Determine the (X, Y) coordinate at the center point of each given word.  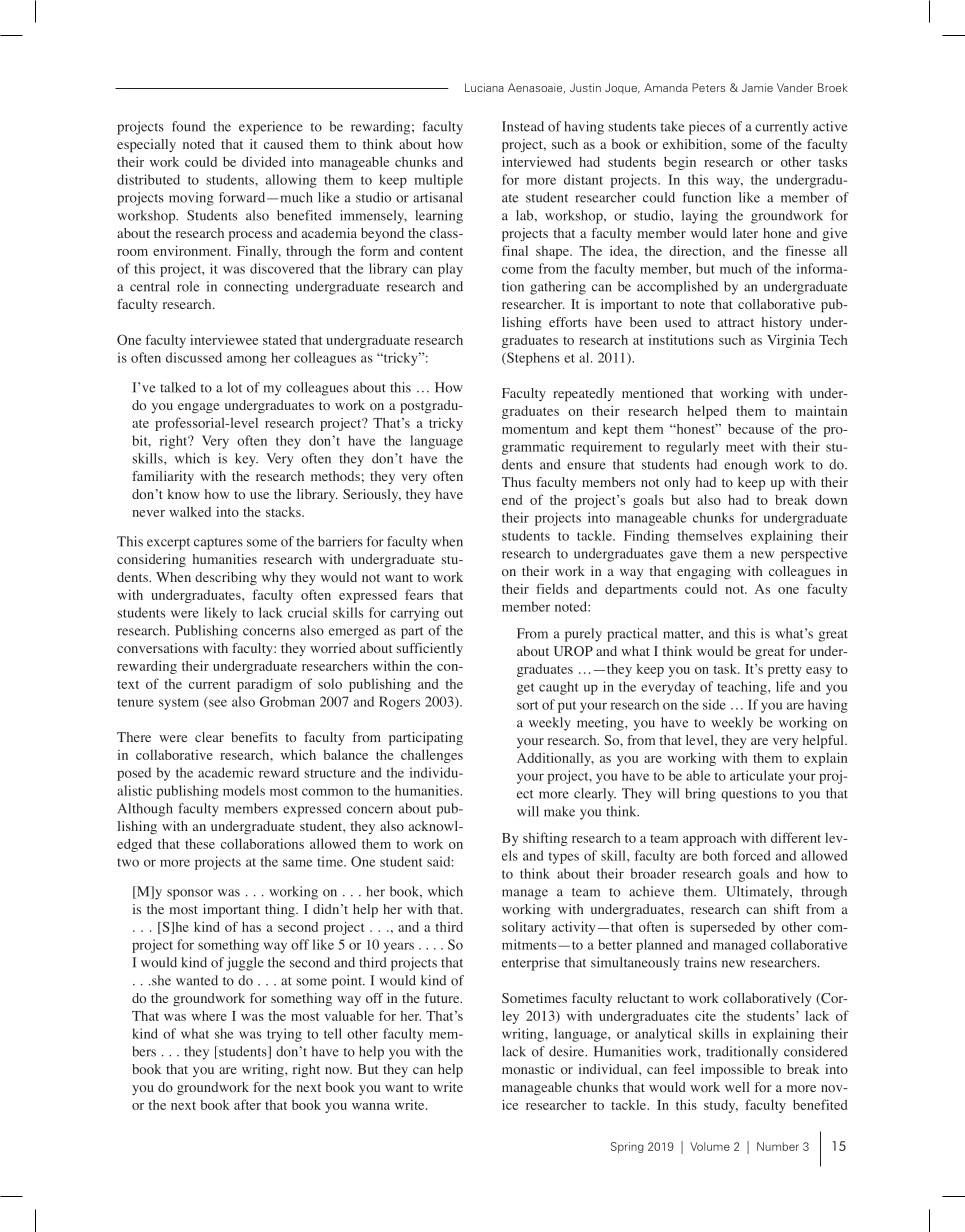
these (200, 844)
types (564, 858)
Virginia (791, 341)
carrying (414, 614)
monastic (528, 1069)
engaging (704, 572)
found (189, 126)
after (247, 1104)
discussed (194, 357)
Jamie (757, 87)
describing (226, 578)
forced (752, 855)
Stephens (532, 359)
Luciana (484, 87)
